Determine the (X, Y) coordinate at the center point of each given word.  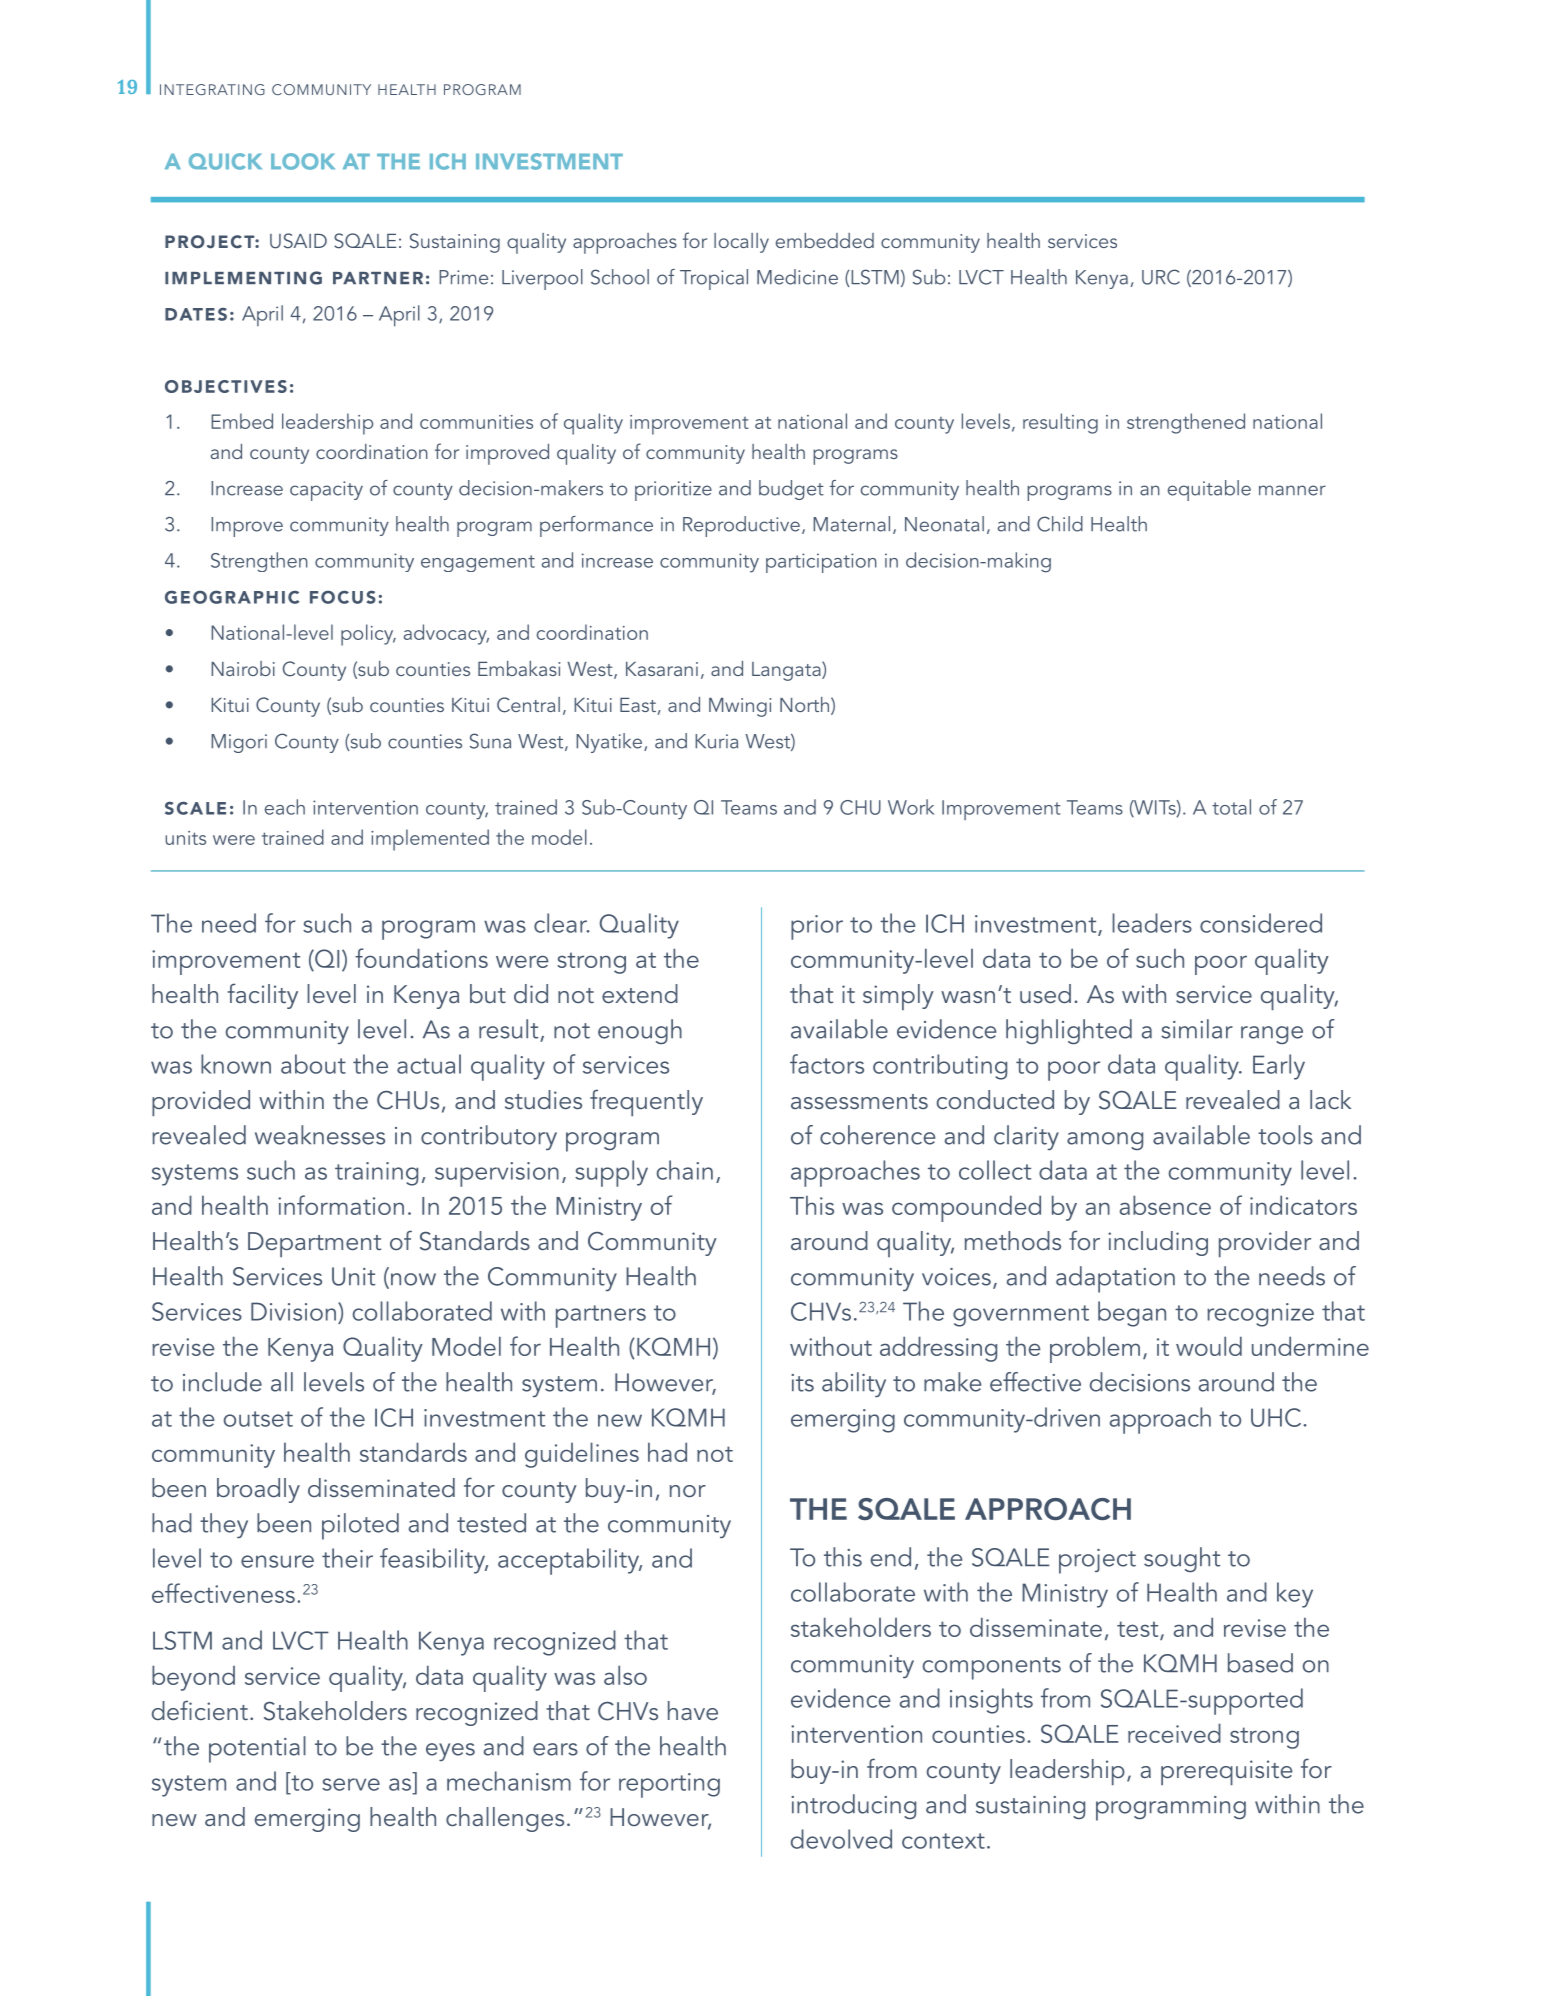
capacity (326, 491)
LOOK (303, 161)
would (1209, 1346)
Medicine (797, 277)
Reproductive (741, 526)
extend (640, 993)
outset (258, 1419)
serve (351, 1784)
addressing (938, 1349)
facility (262, 996)
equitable (1209, 490)
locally (741, 243)
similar (1197, 1029)
